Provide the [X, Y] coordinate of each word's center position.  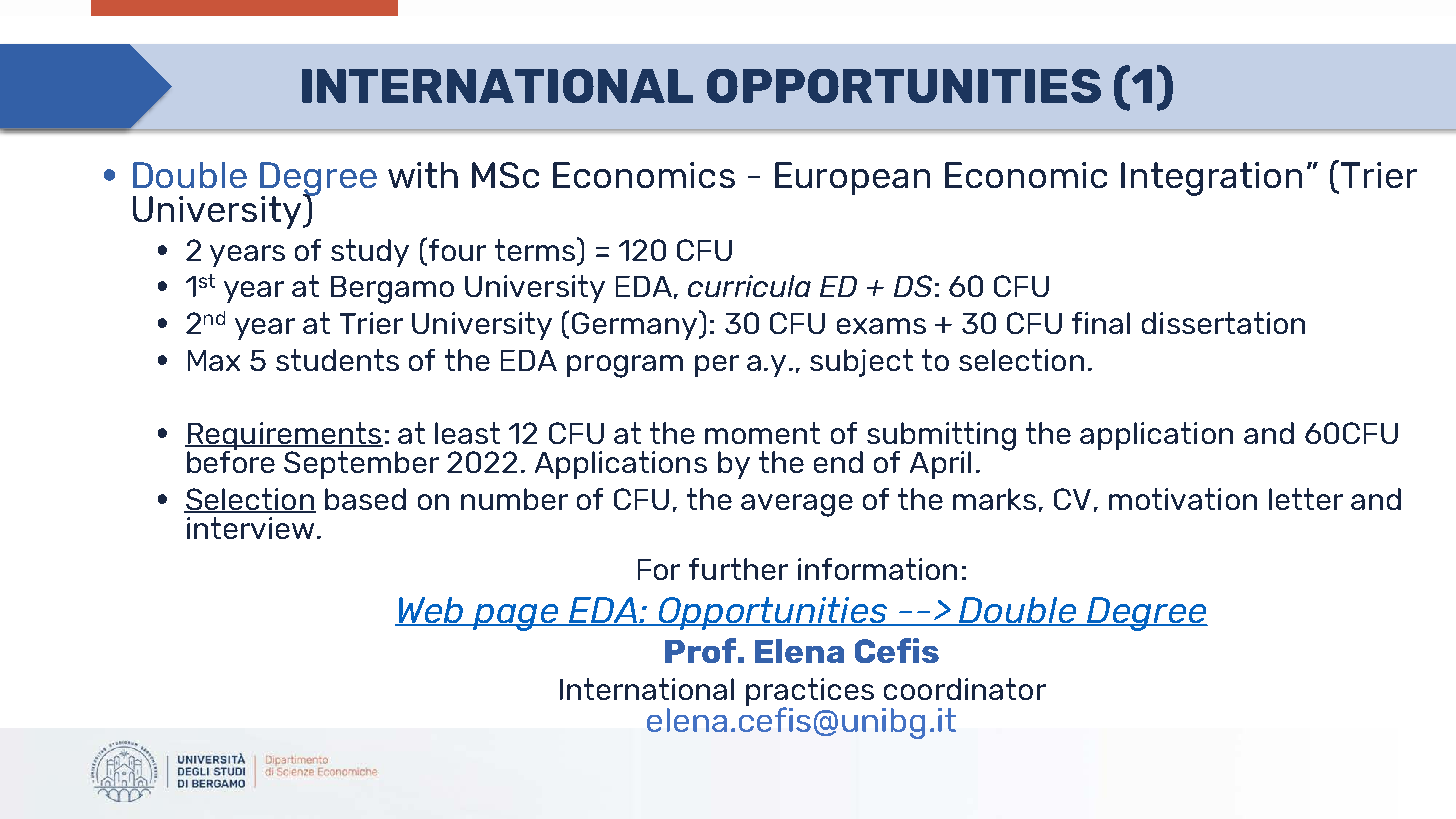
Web [431, 611]
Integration [1211, 179]
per [717, 366]
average [797, 505]
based [365, 499]
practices [810, 693]
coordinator [965, 689]
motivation [1183, 499]
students [337, 360]
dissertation [1223, 323]
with [423, 175]
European [852, 178]
